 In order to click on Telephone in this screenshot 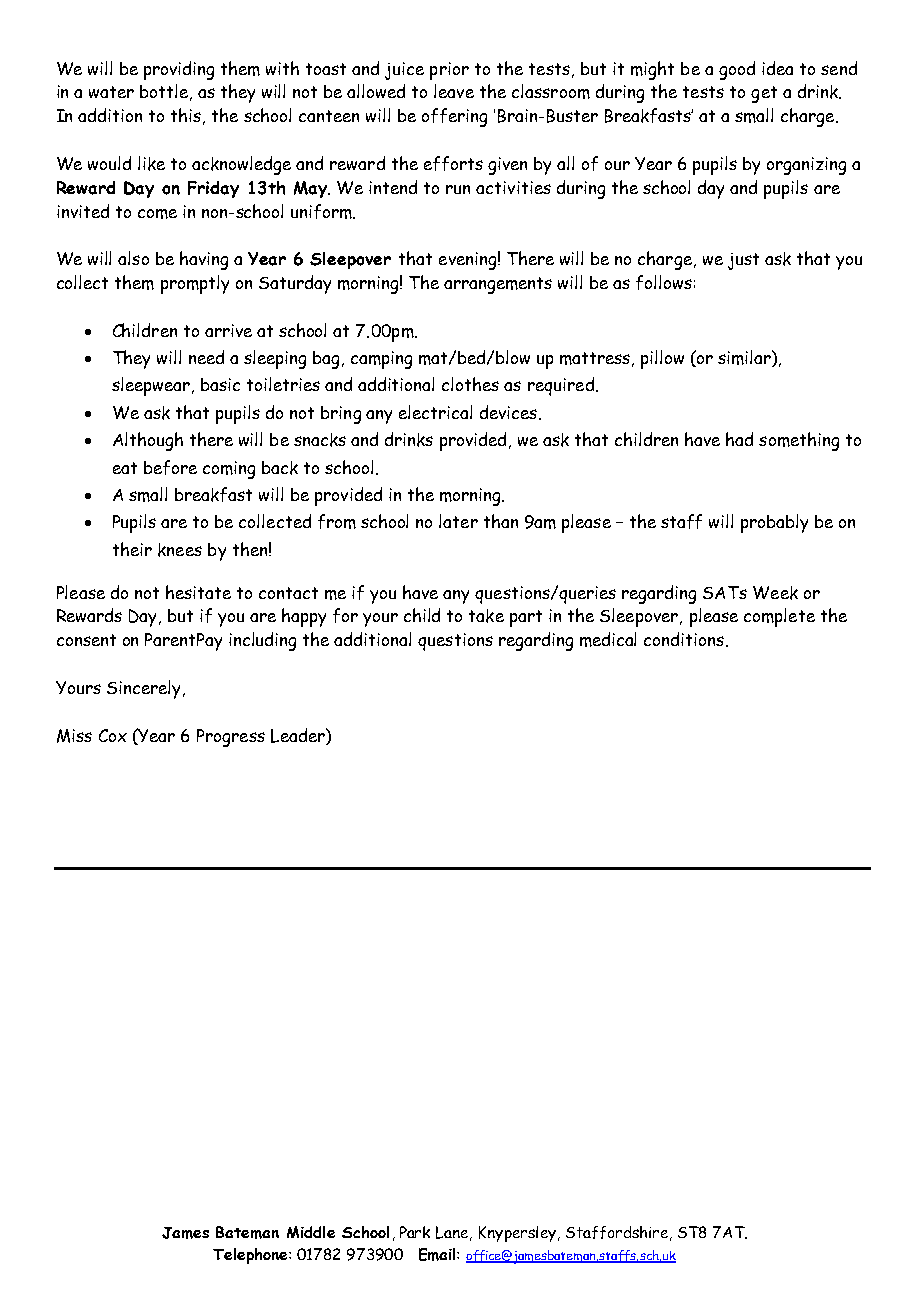, I will do `click(251, 1256)`.
